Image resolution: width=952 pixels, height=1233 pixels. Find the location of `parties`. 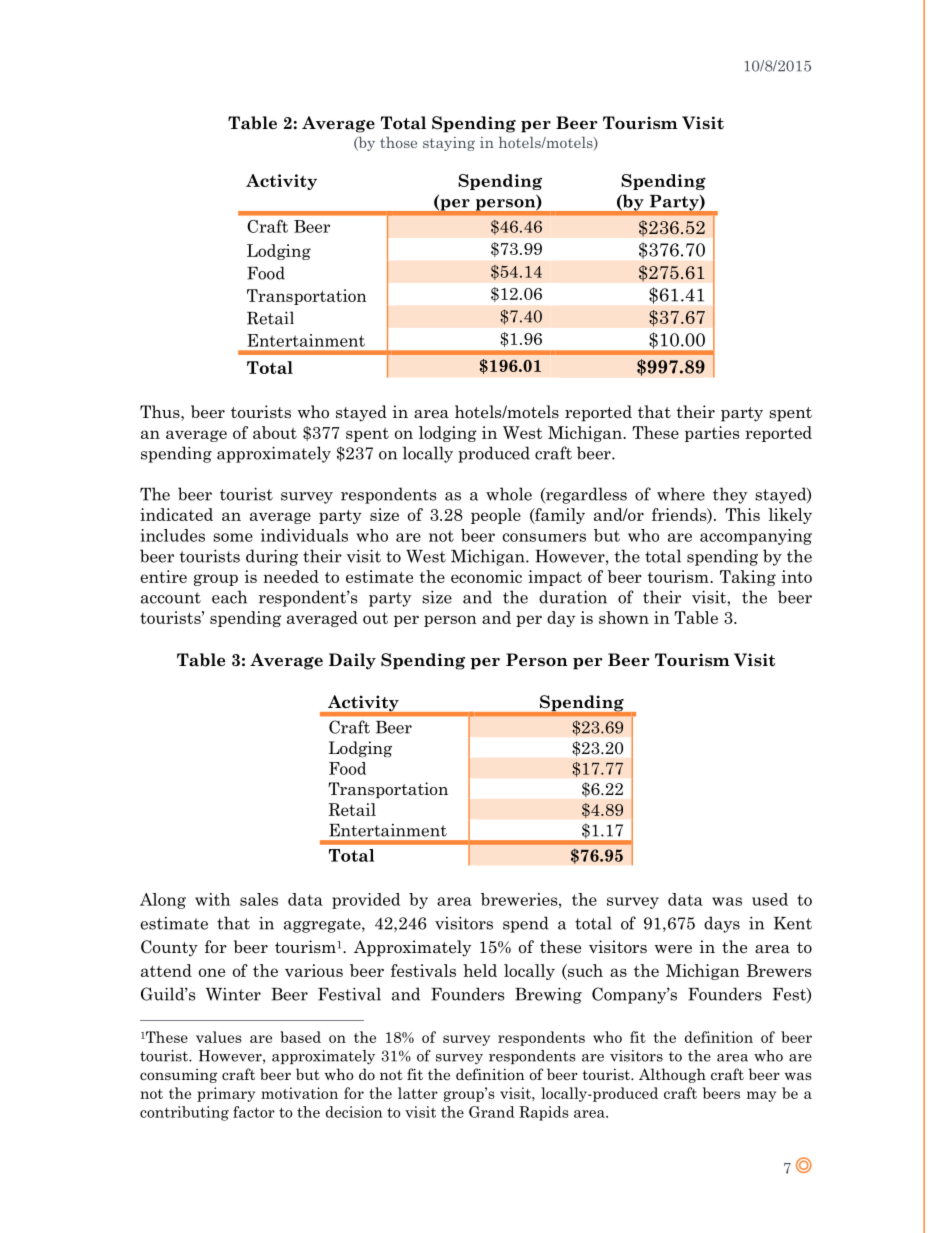

parties is located at coordinates (712, 434).
